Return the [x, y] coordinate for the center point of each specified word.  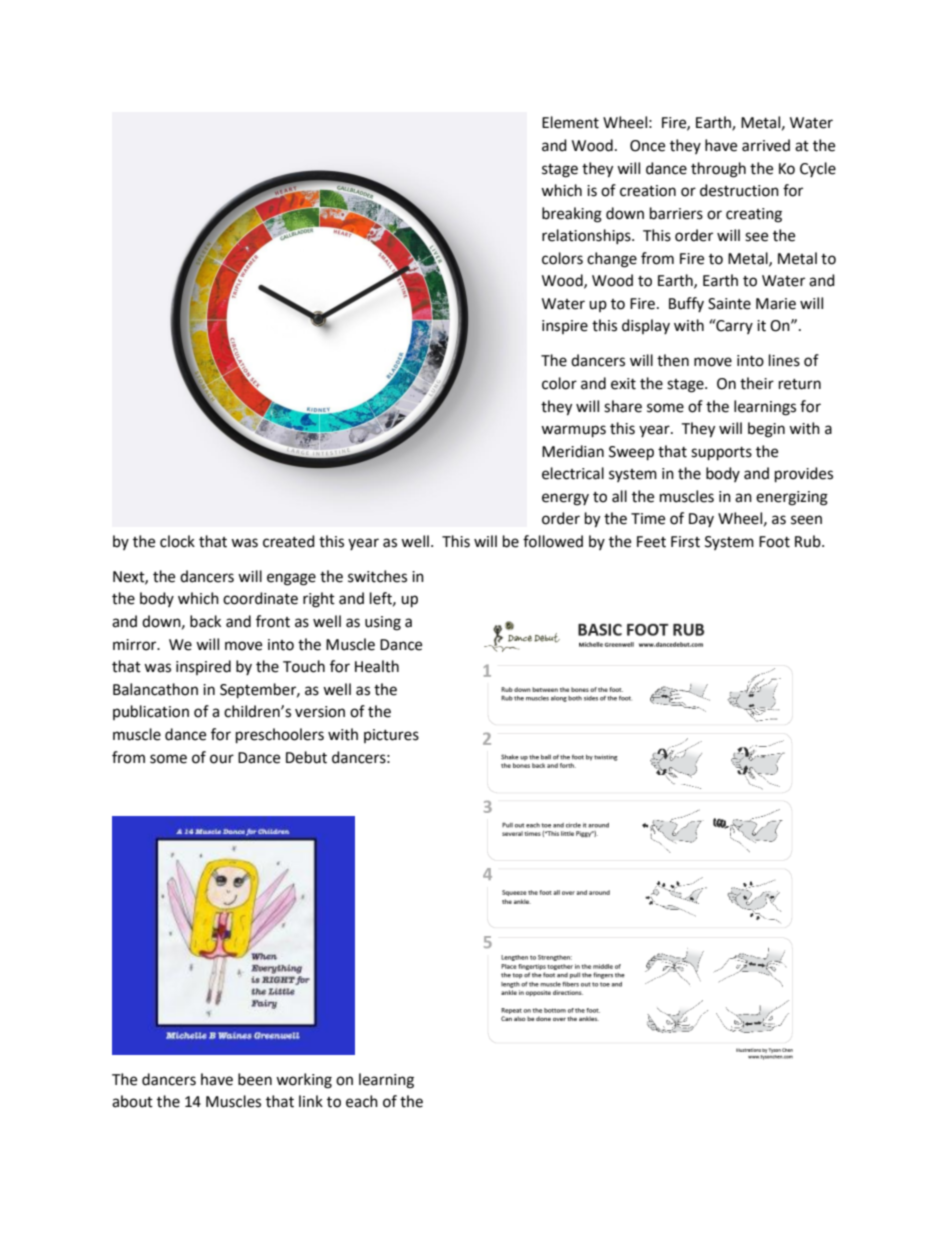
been [255, 1079]
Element [570, 122]
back [205, 621]
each [362, 1101]
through [718, 170]
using [383, 623]
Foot [774, 542]
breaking [572, 215]
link [311, 1101]
